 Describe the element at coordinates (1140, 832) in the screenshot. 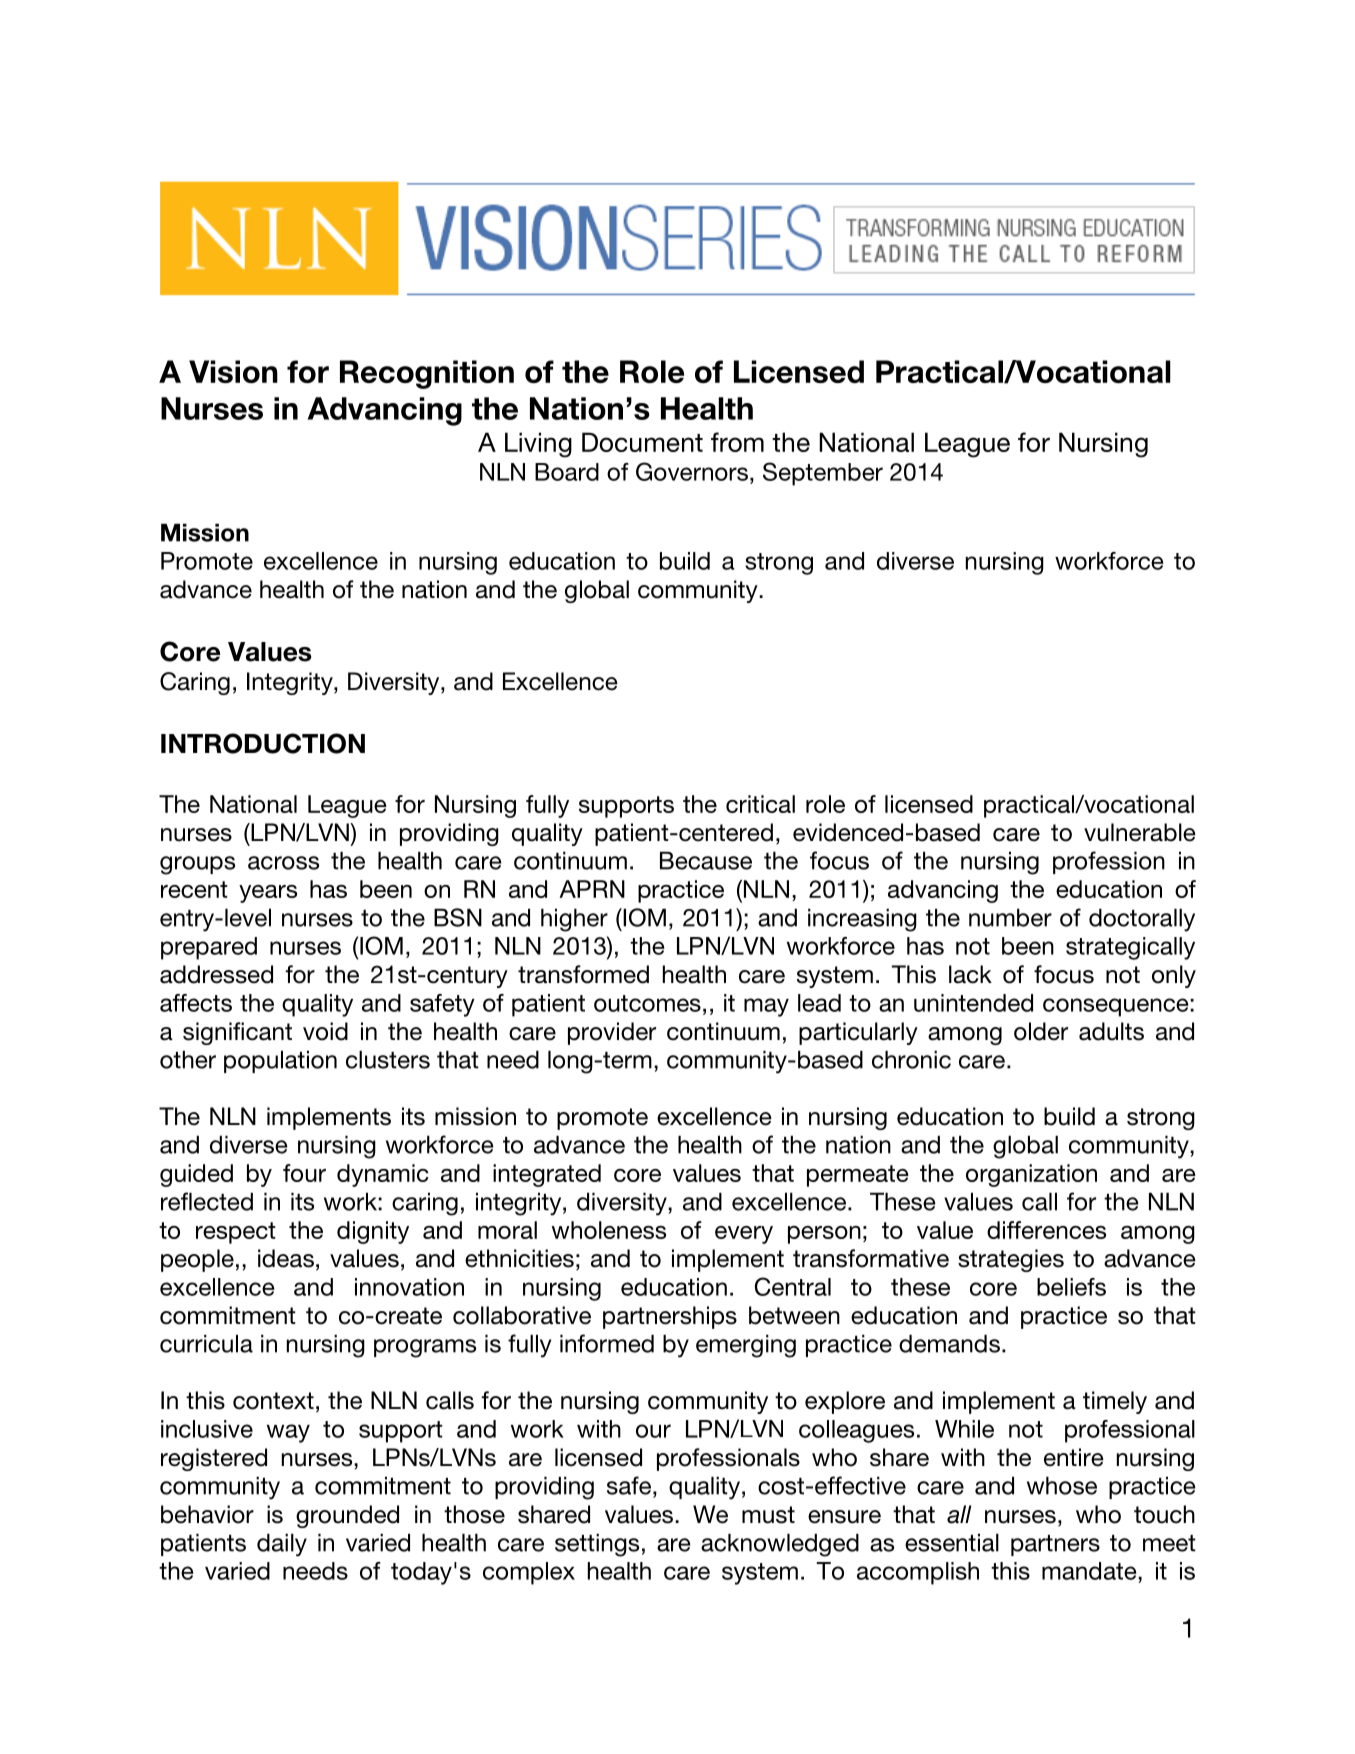

I see `vulnerable` at that location.
